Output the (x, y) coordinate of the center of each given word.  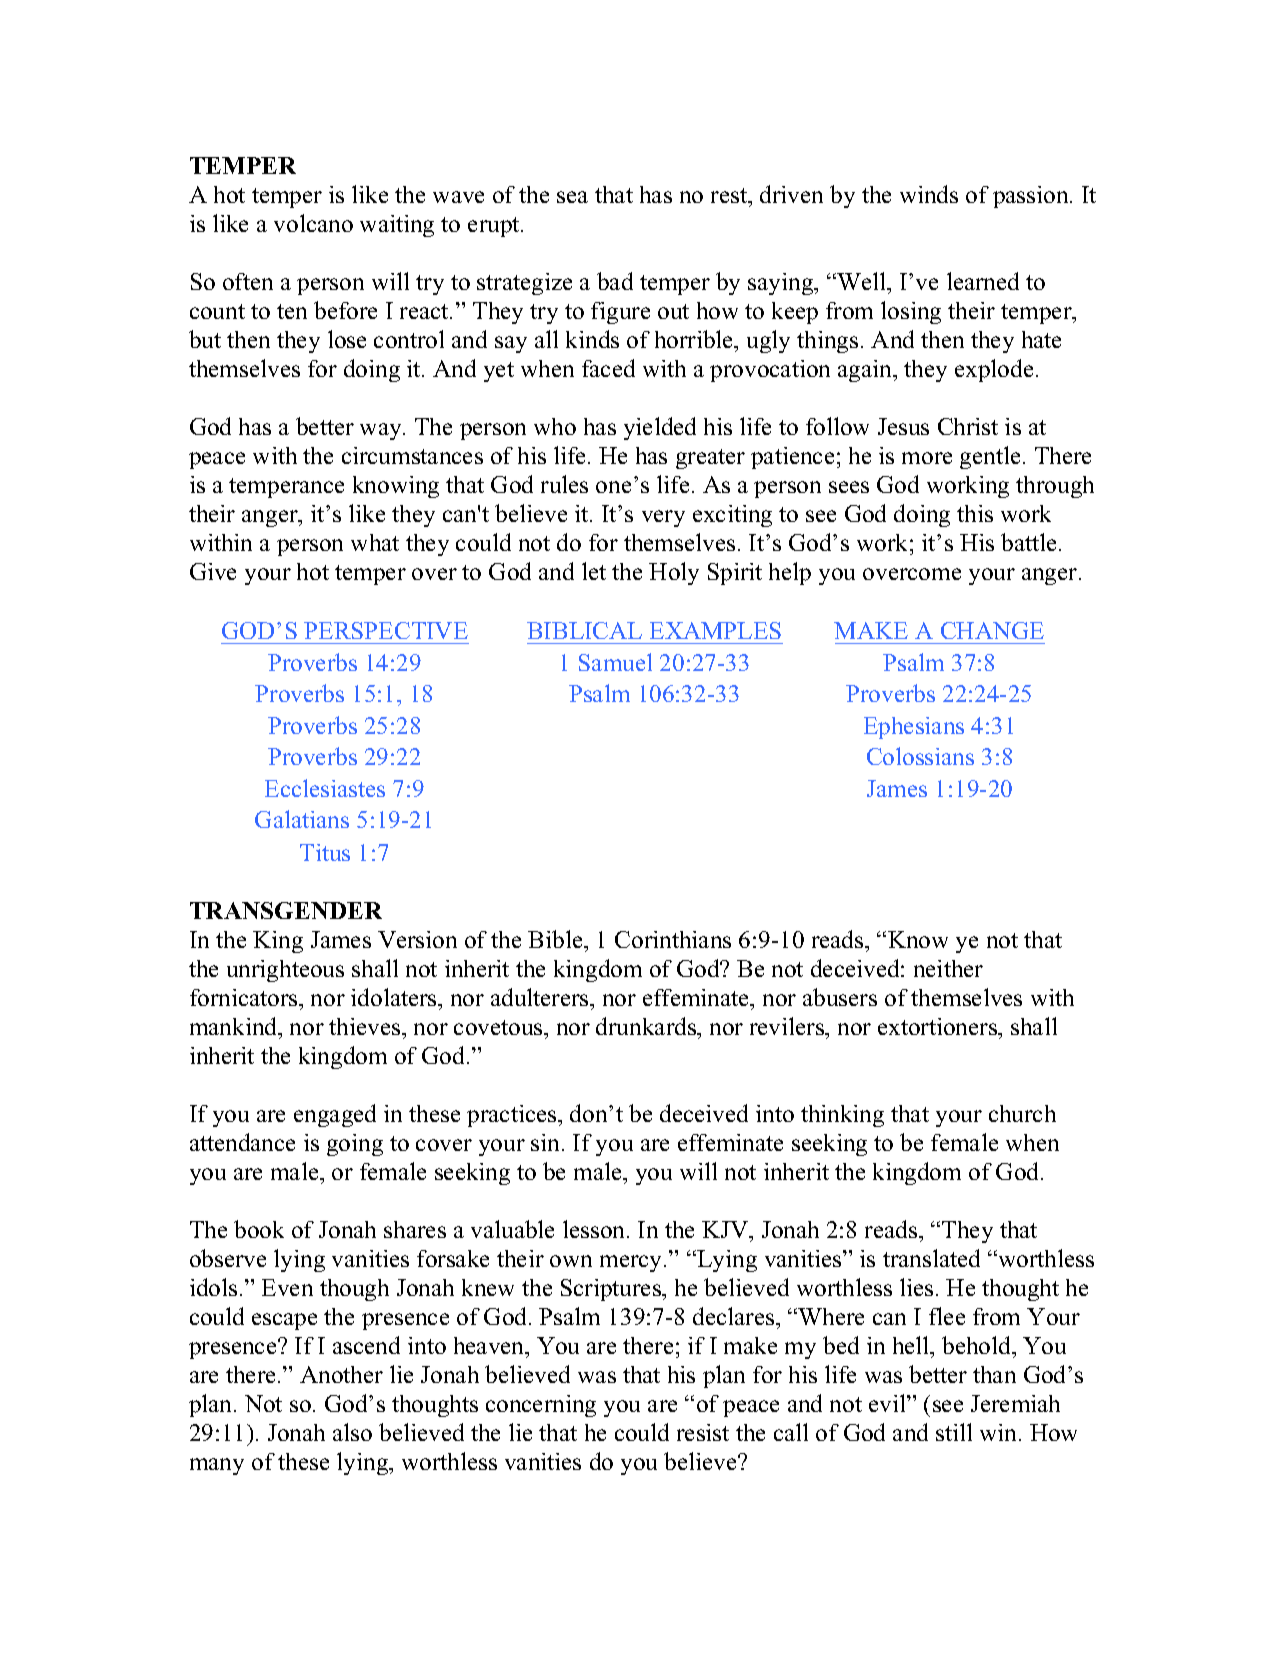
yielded (660, 428)
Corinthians (673, 939)
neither (948, 968)
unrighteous (285, 971)
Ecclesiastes (325, 788)
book (259, 1229)
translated (931, 1258)
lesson (595, 1229)
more (927, 458)
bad (615, 281)
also (352, 1432)
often (248, 281)
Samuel (615, 662)
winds (929, 194)
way (382, 431)
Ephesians (914, 728)
